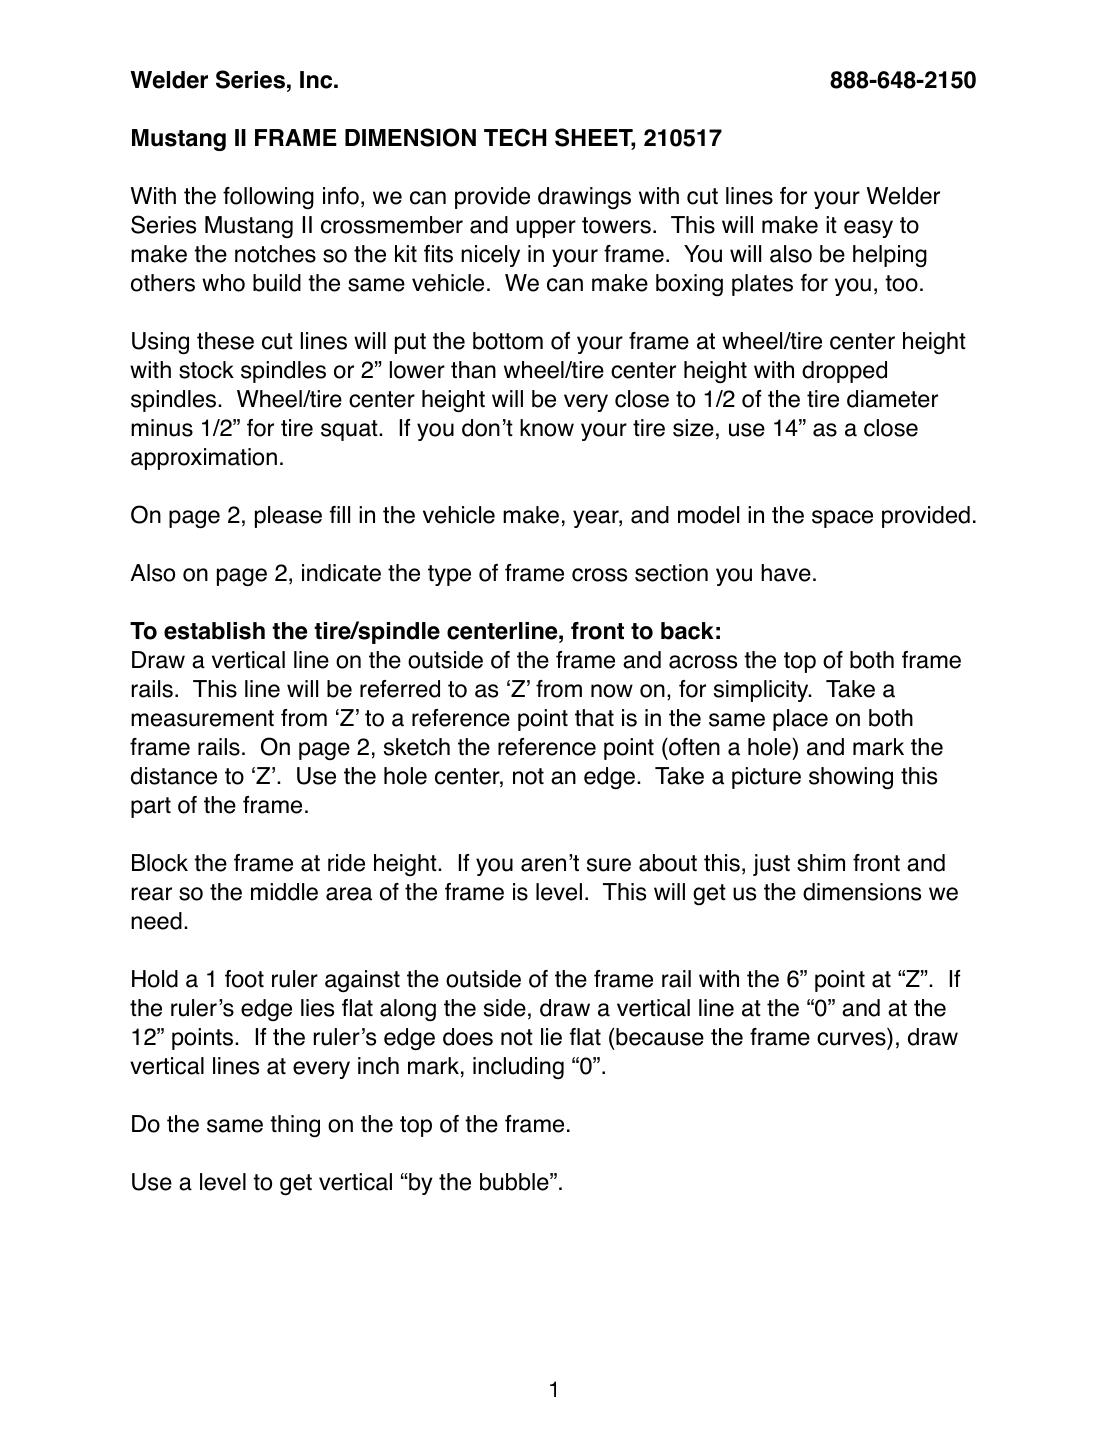 The image size is (1109, 1435). What do you see at coordinates (868, 229) in the image?
I see `easy` at bounding box center [868, 229].
